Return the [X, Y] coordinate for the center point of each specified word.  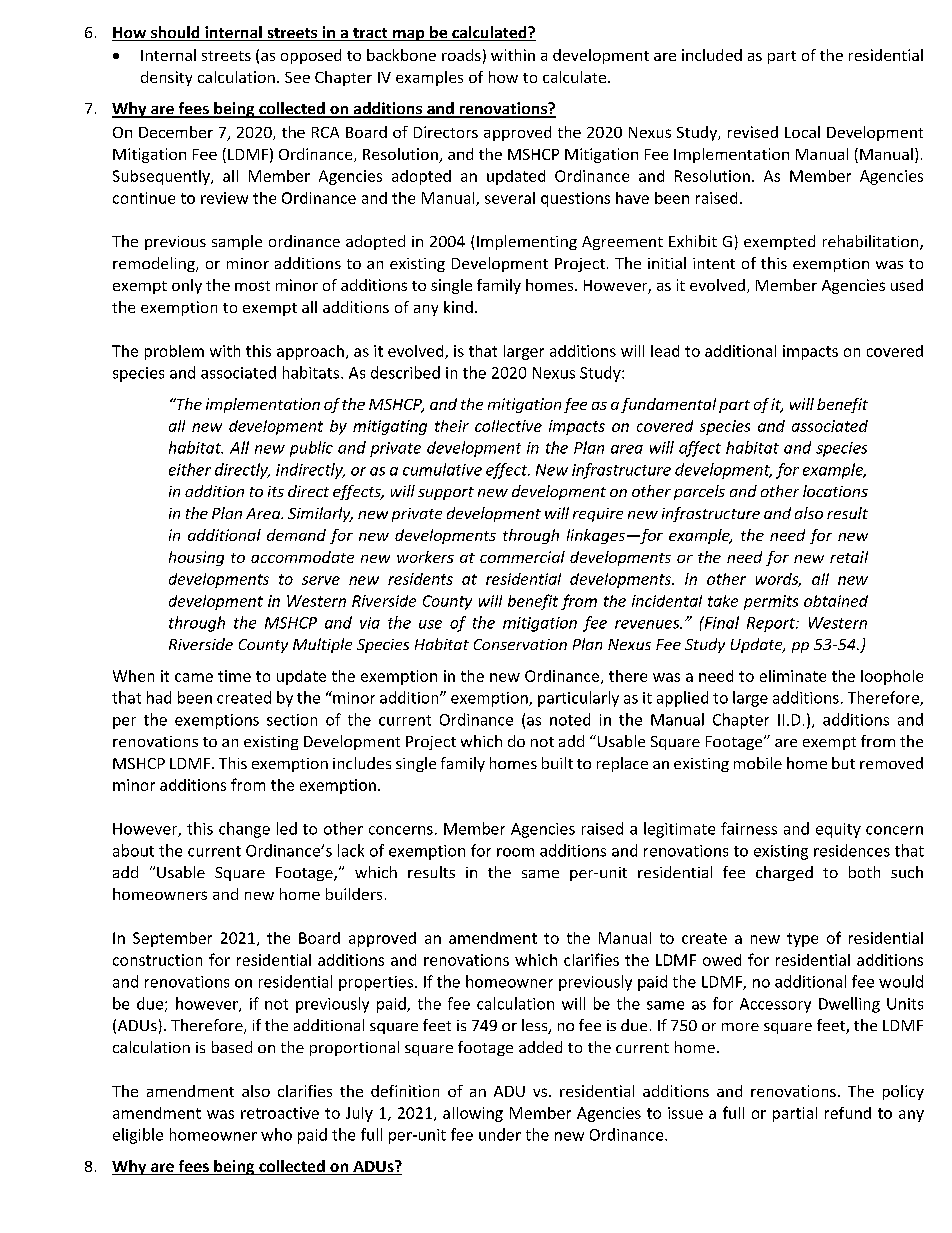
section [292, 720]
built [557, 763]
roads [461, 55]
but [843, 763]
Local [802, 132]
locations [835, 491]
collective [508, 426]
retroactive [280, 1113]
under [500, 1134]
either [190, 469]
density [166, 78]
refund [848, 1113]
